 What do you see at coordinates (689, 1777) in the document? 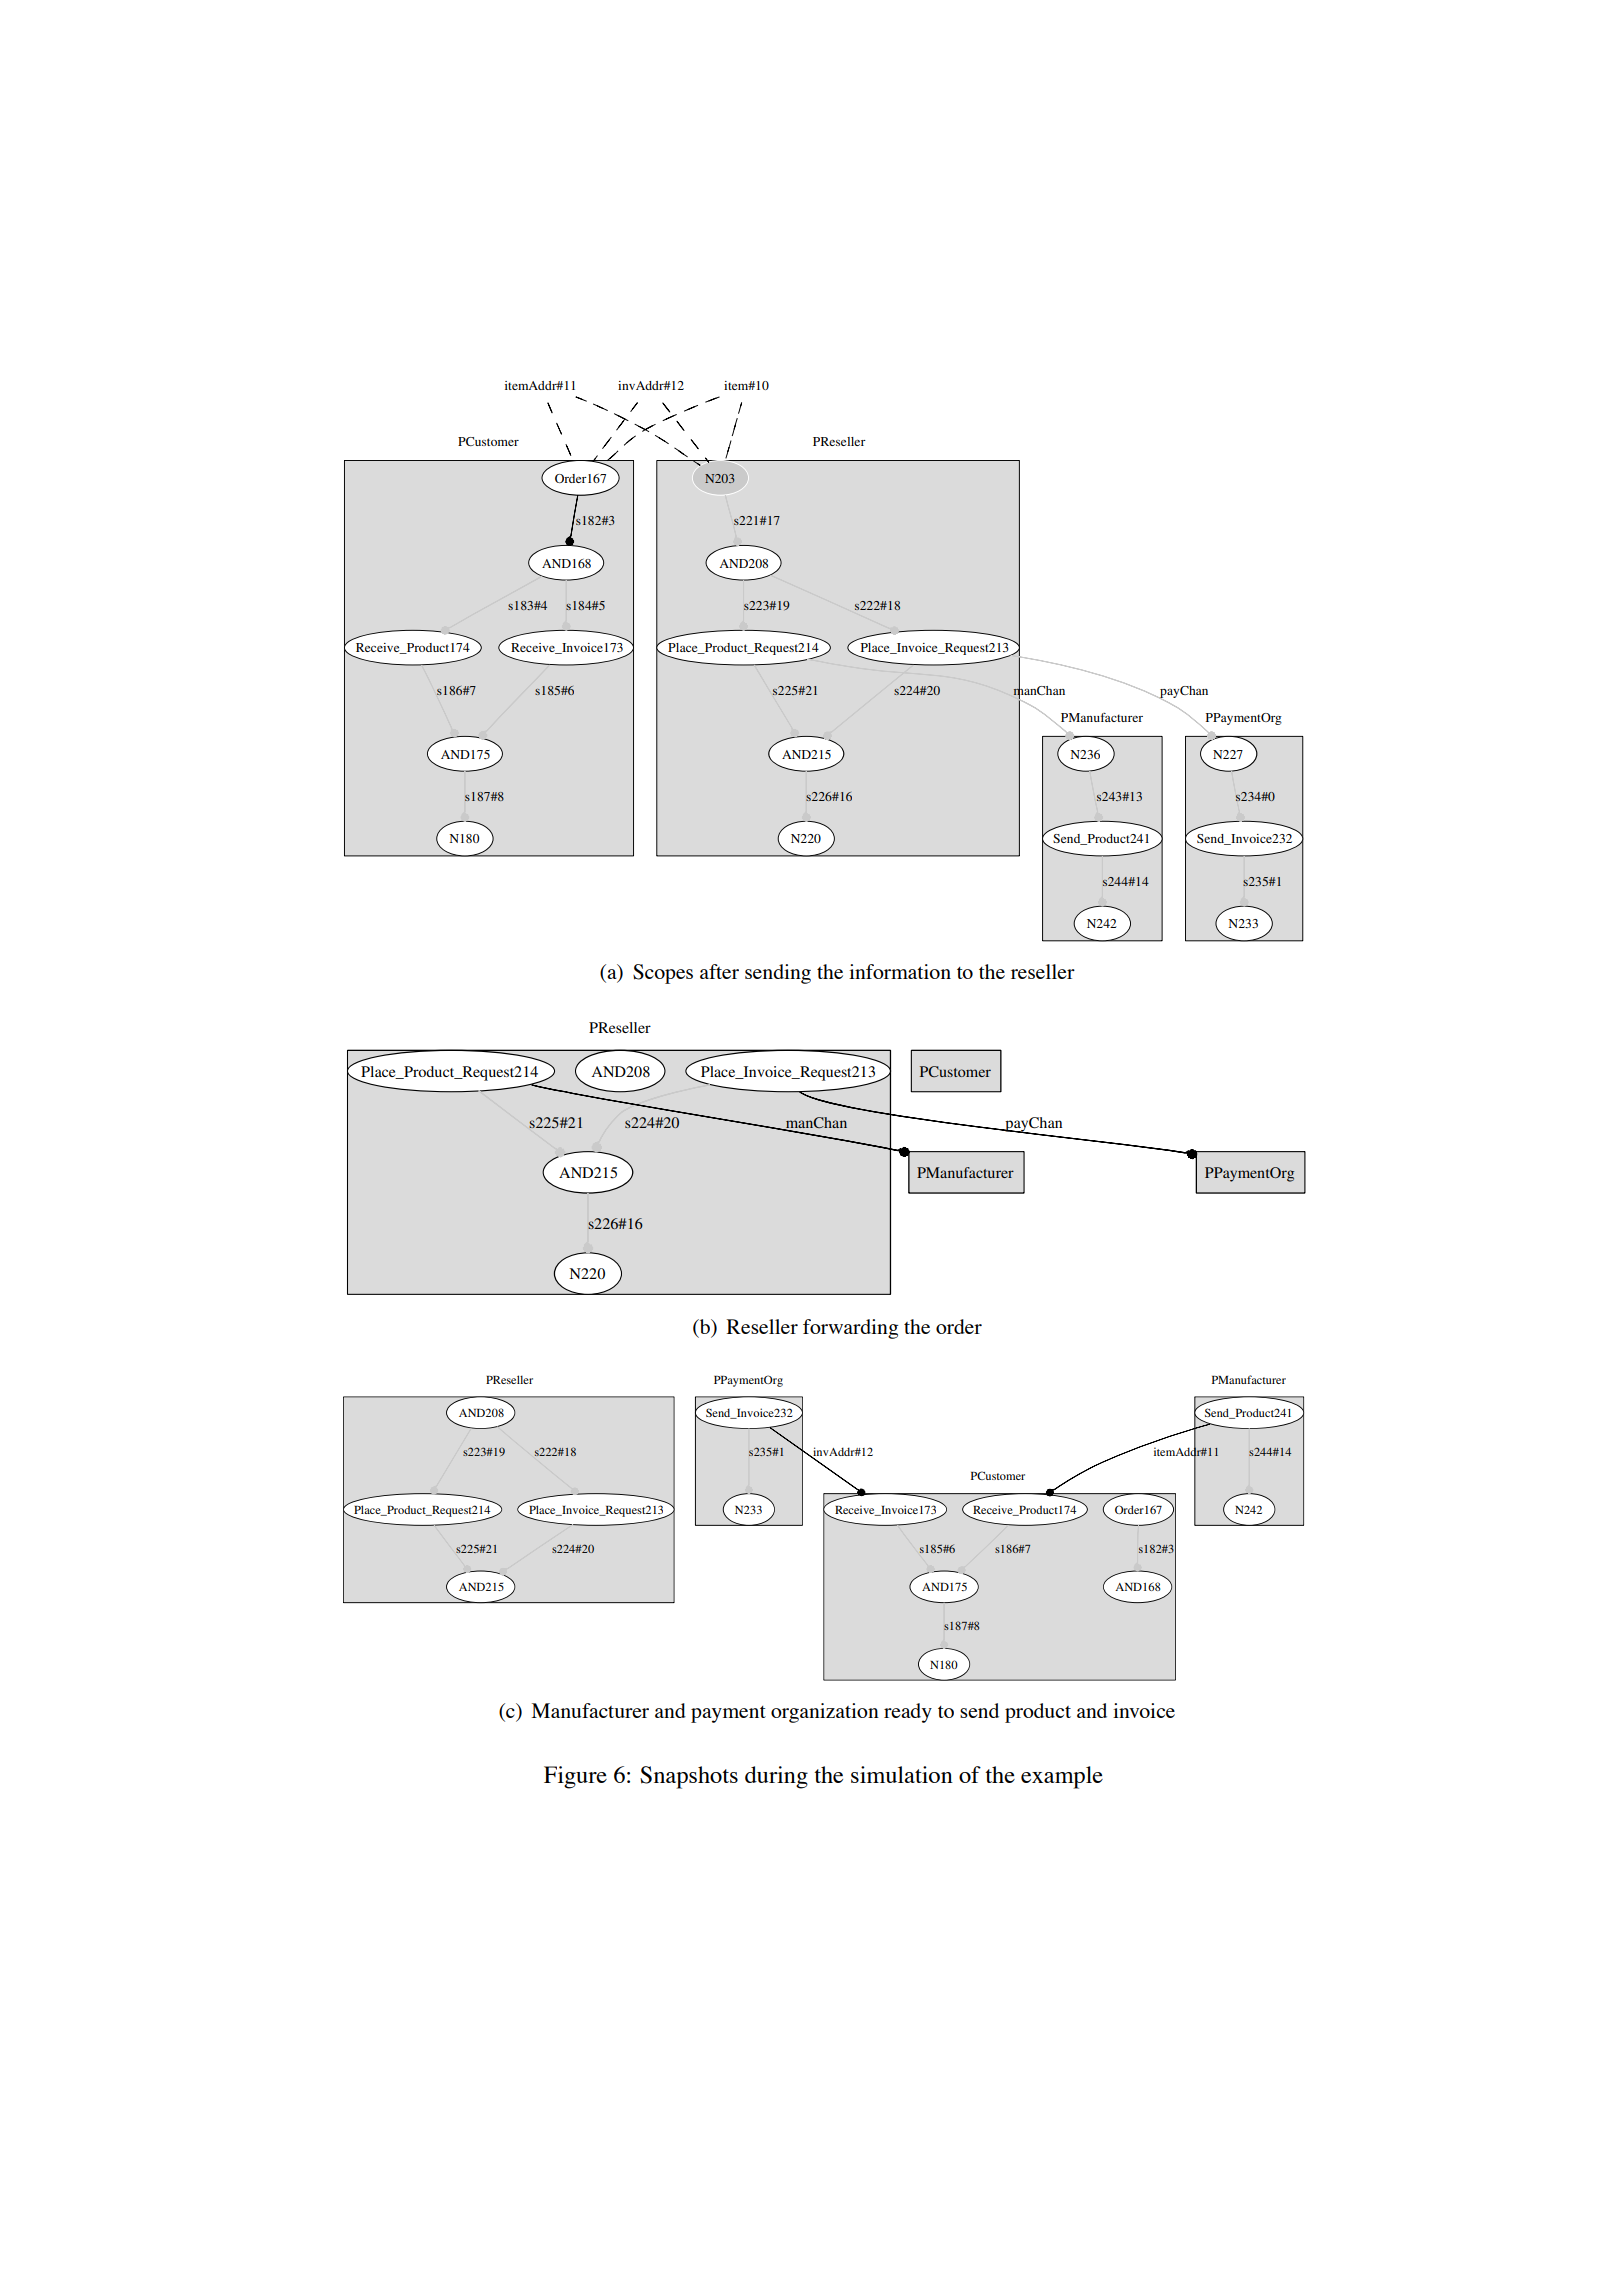
I see `Snapshots` at bounding box center [689, 1777].
